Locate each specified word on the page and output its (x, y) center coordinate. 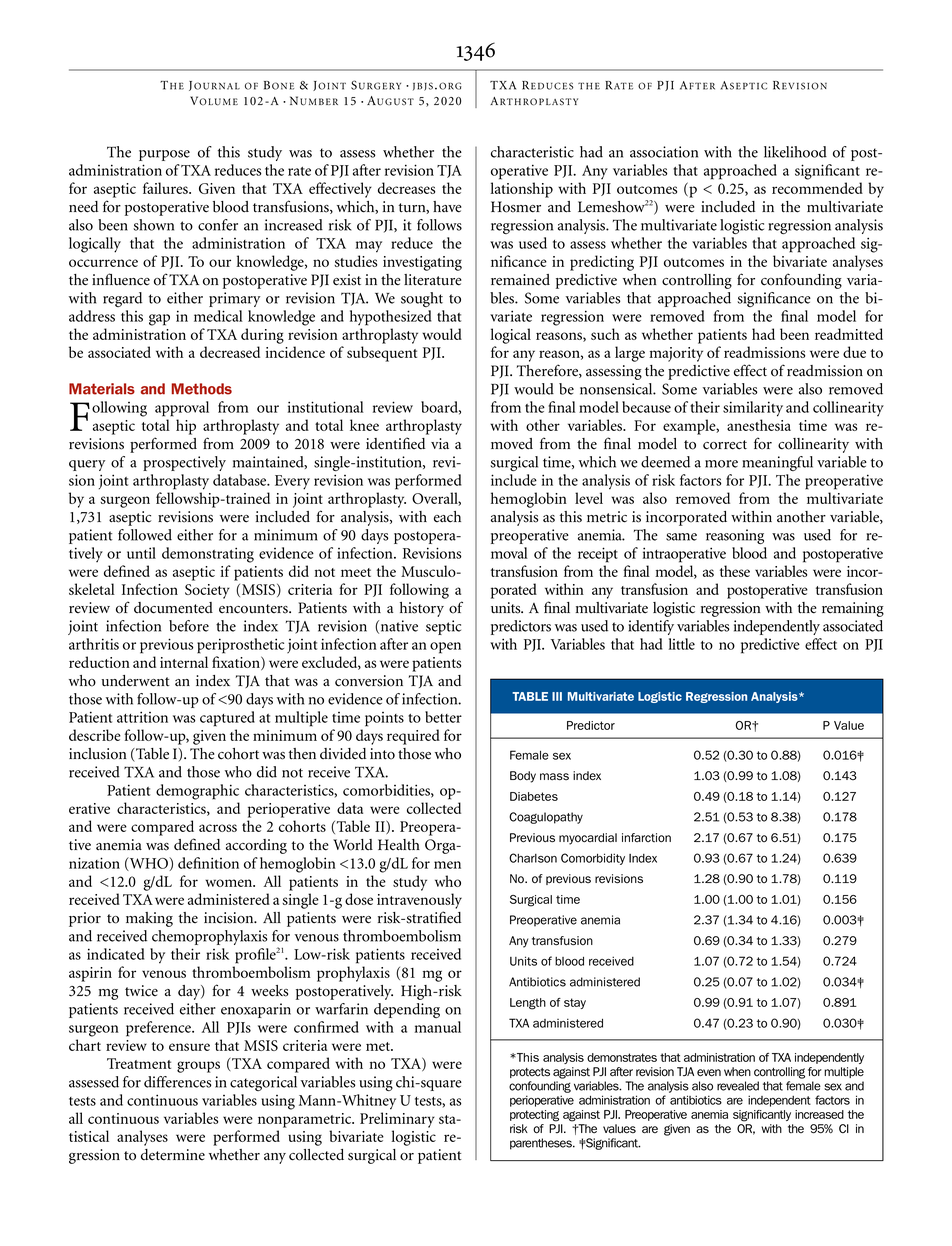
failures (166, 188)
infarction (646, 838)
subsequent (382, 354)
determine (173, 1155)
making (149, 919)
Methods (202, 389)
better (443, 717)
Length (528, 1004)
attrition (142, 717)
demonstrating (208, 555)
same (681, 537)
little (682, 644)
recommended (817, 188)
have (447, 207)
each (447, 517)
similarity (753, 409)
